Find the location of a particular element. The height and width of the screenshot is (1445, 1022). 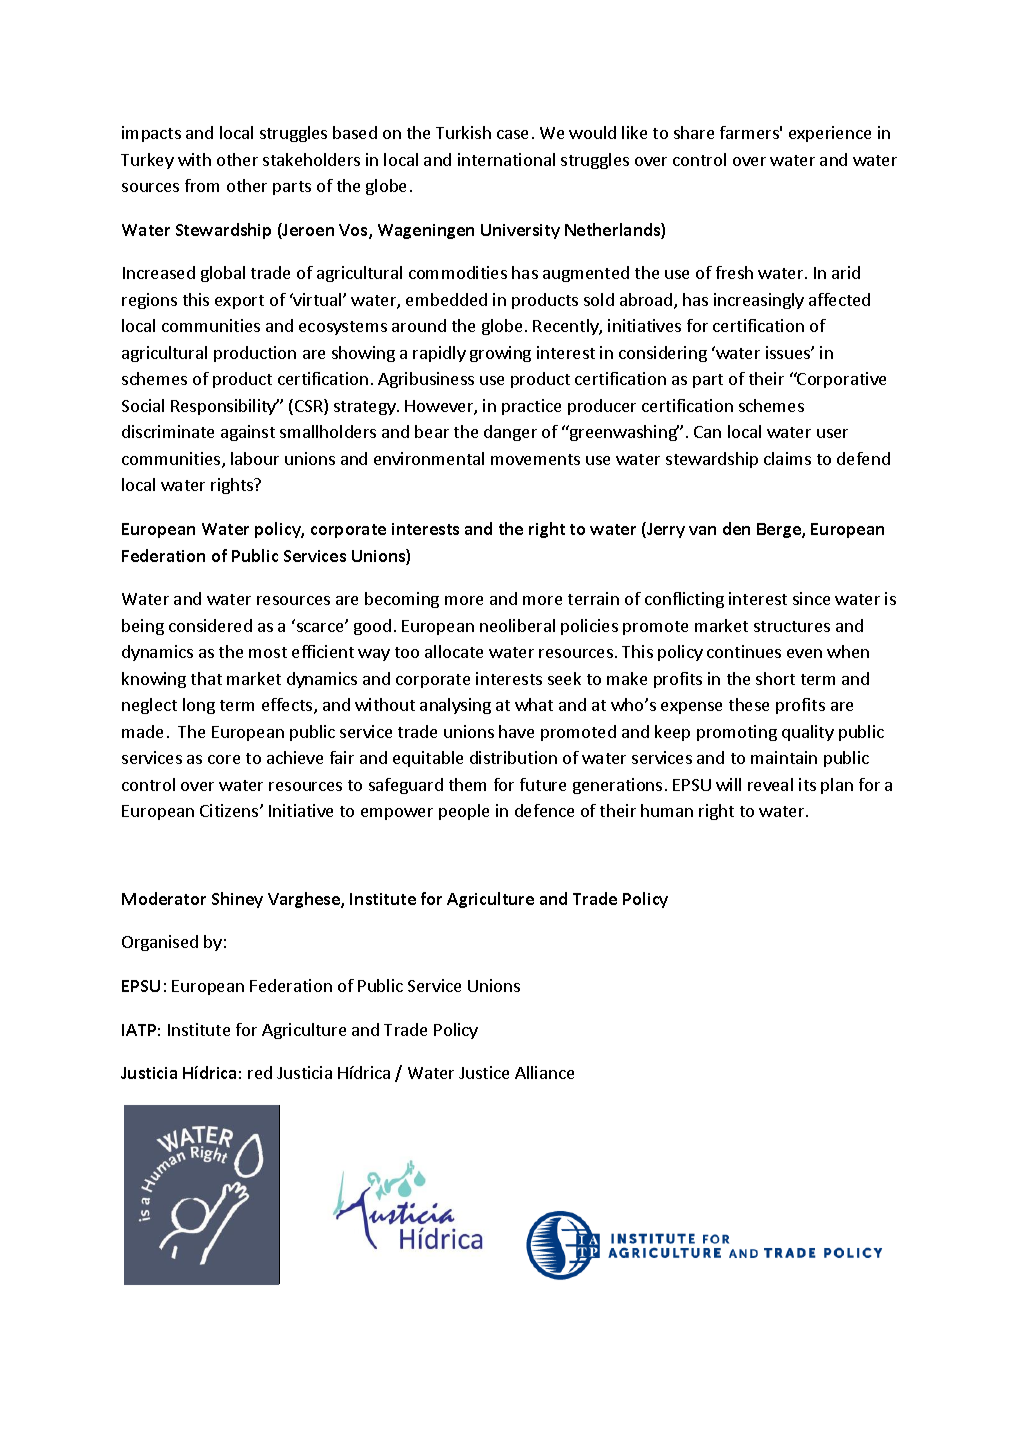

international is located at coordinates (506, 159).
